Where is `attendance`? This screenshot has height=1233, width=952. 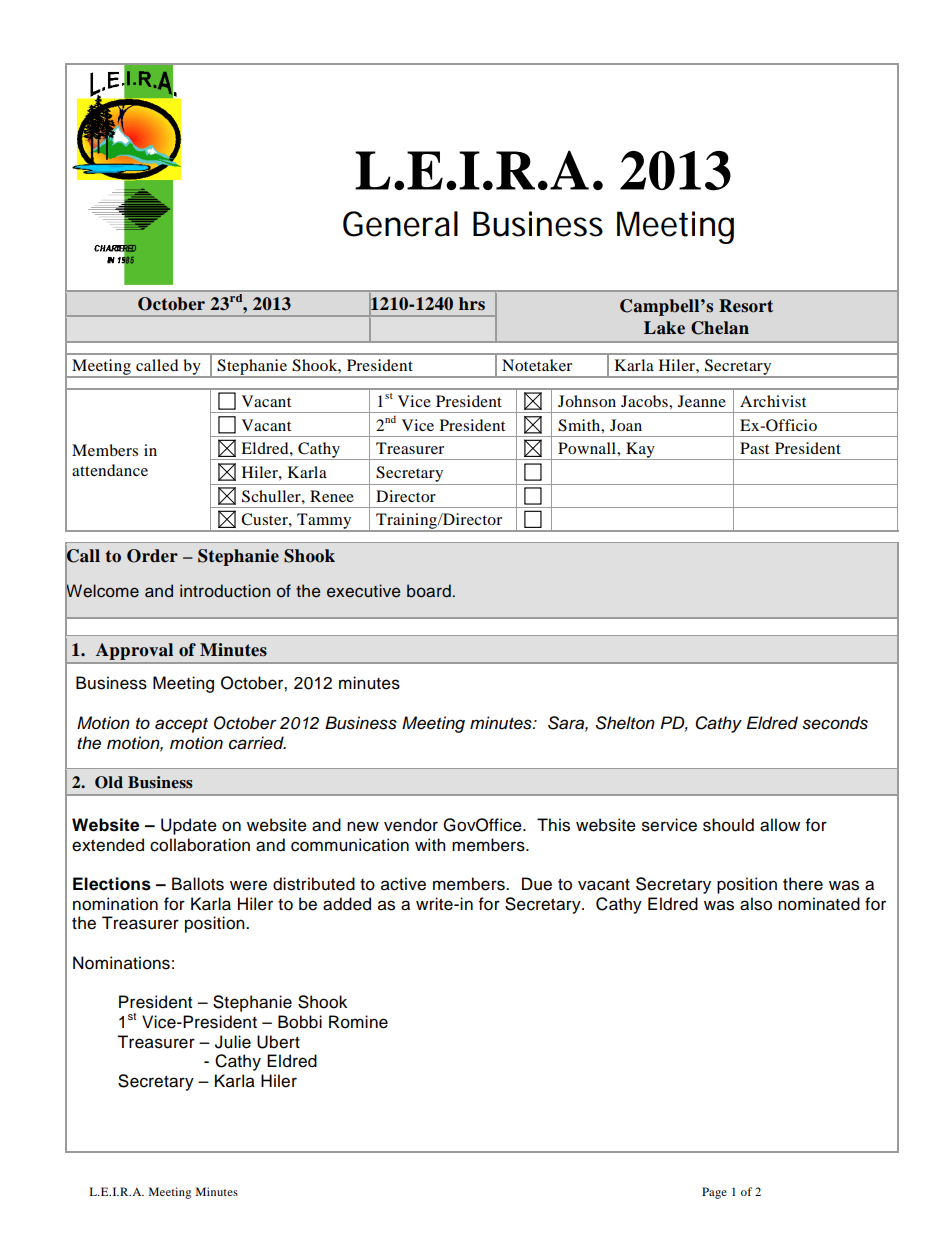 attendance is located at coordinates (110, 470).
